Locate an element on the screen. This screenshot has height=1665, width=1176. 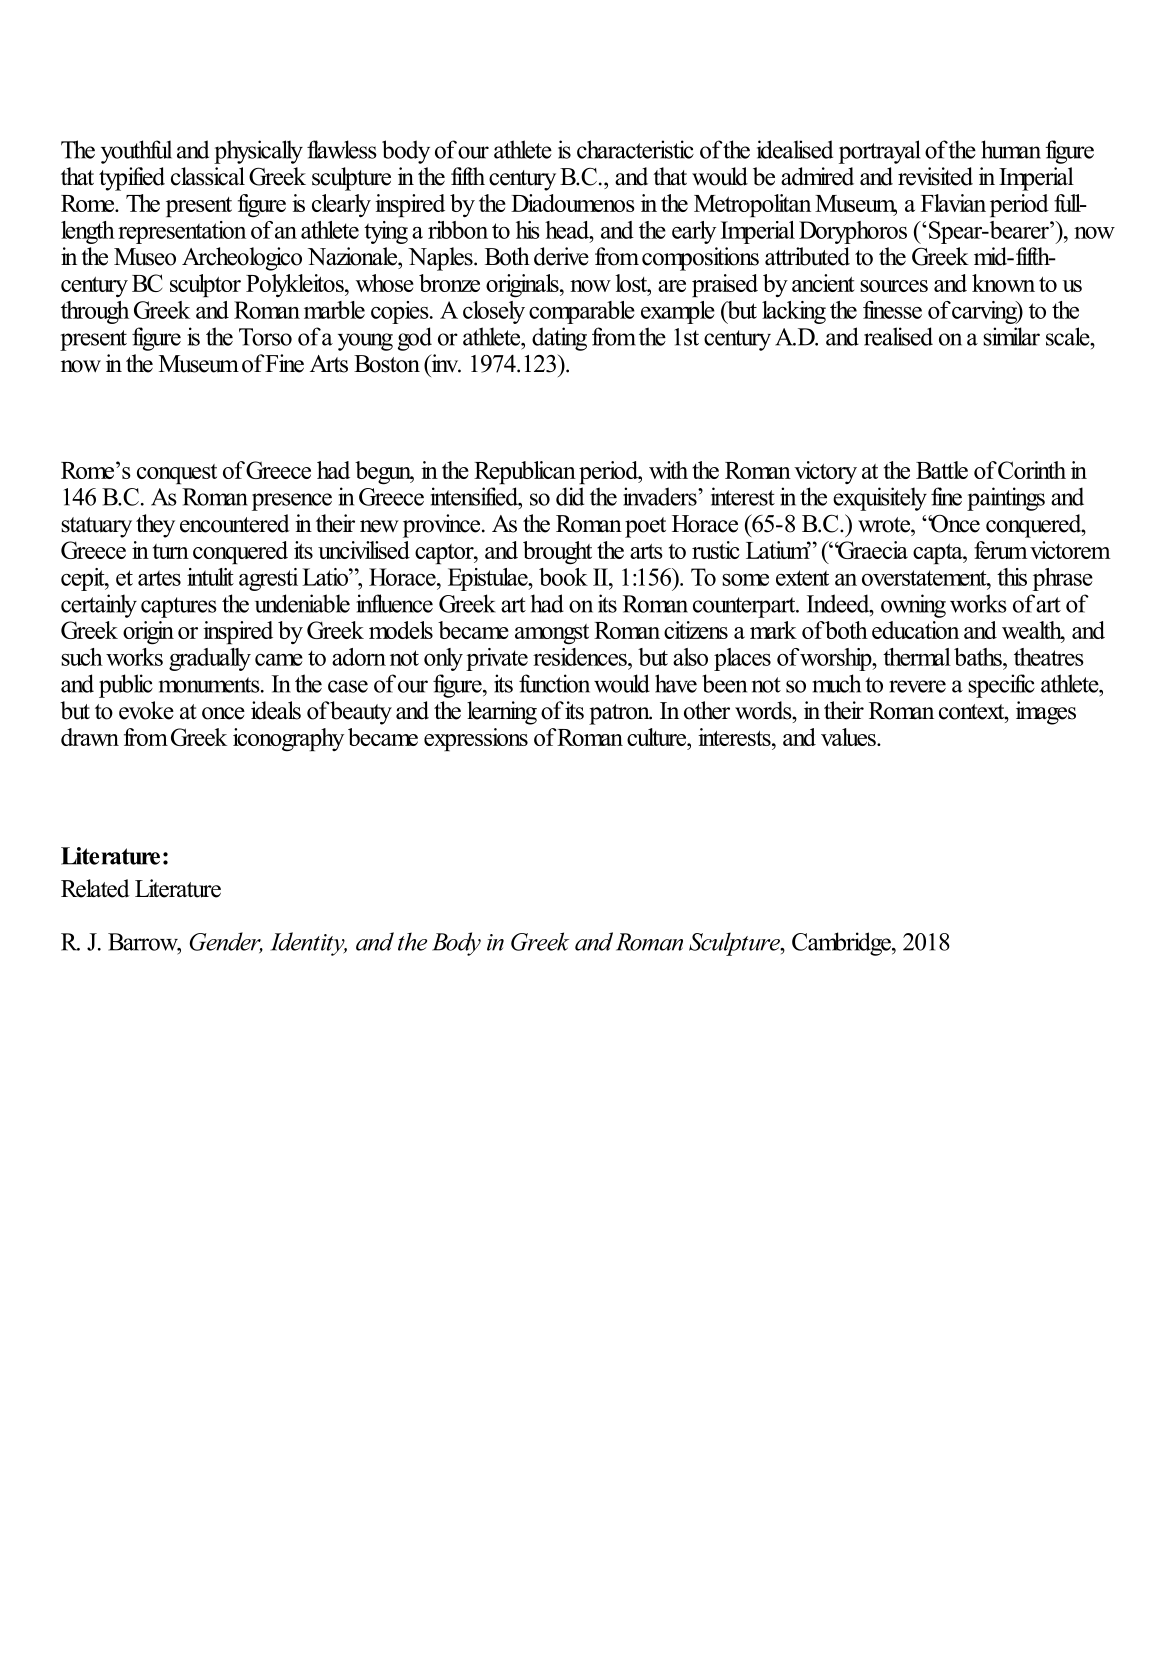
gradually is located at coordinates (210, 659).
